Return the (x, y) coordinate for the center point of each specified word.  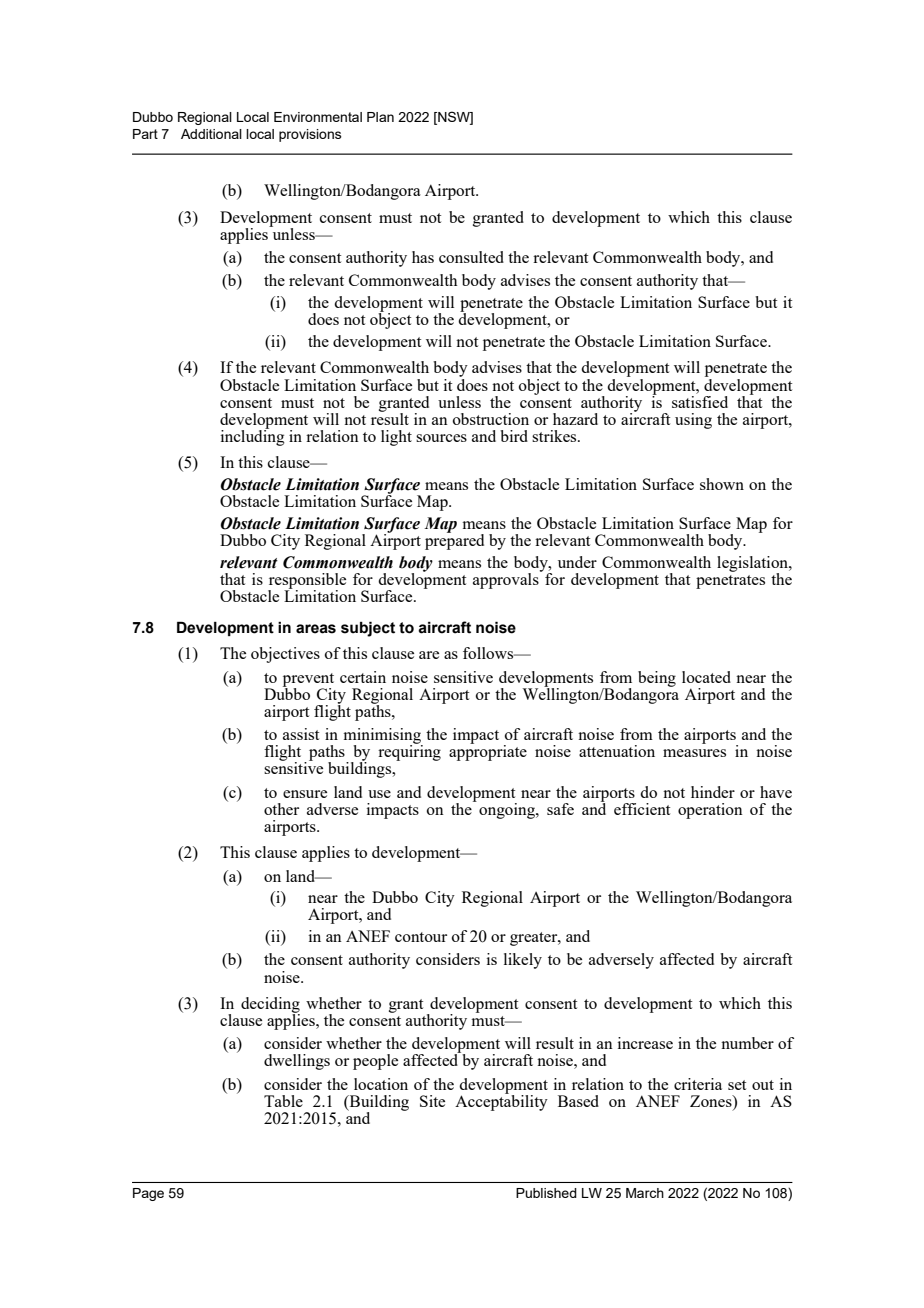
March (645, 1193)
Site (432, 1101)
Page (148, 1194)
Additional (211, 134)
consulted (471, 257)
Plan (380, 117)
